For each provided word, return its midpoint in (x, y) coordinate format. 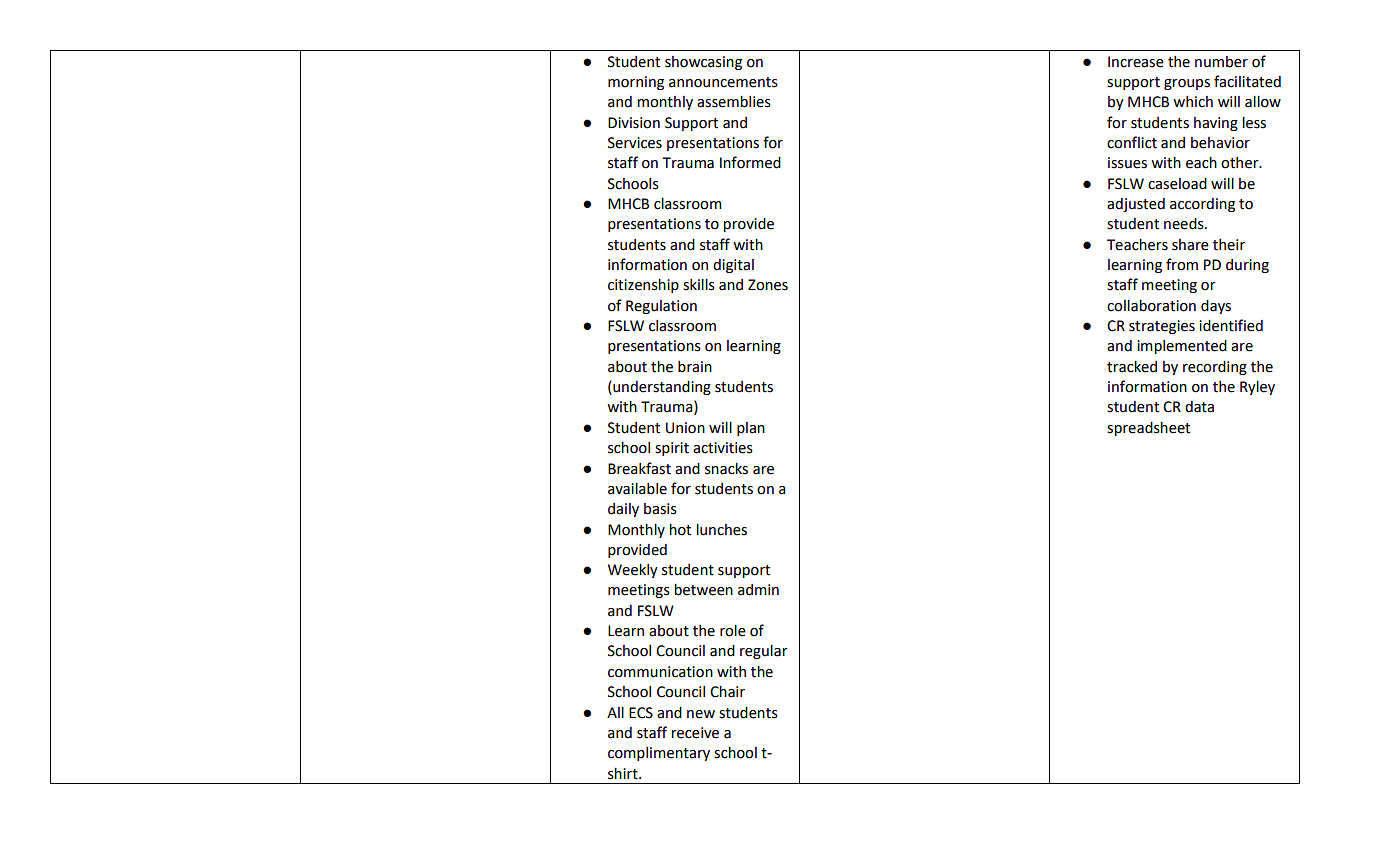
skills (699, 285)
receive (695, 733)
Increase (1136, 62)
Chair (727, 692)
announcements (723, 82)
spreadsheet (1148, 429)
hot (680, 530)
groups (1187, 84)
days (1216, 307)
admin (758, 590)
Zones (768, 285)
